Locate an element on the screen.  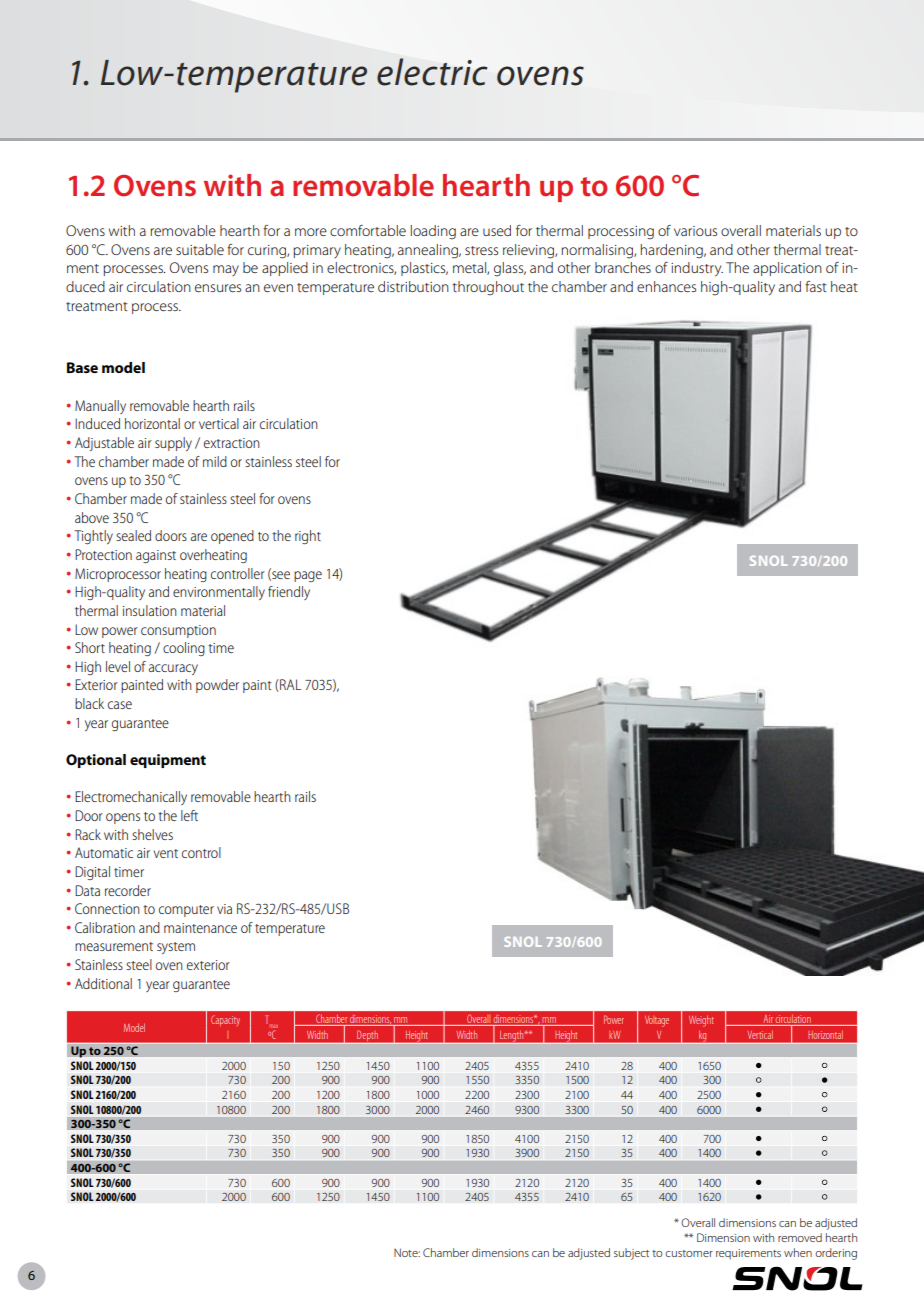
various is located at coordinates (695, 231).
